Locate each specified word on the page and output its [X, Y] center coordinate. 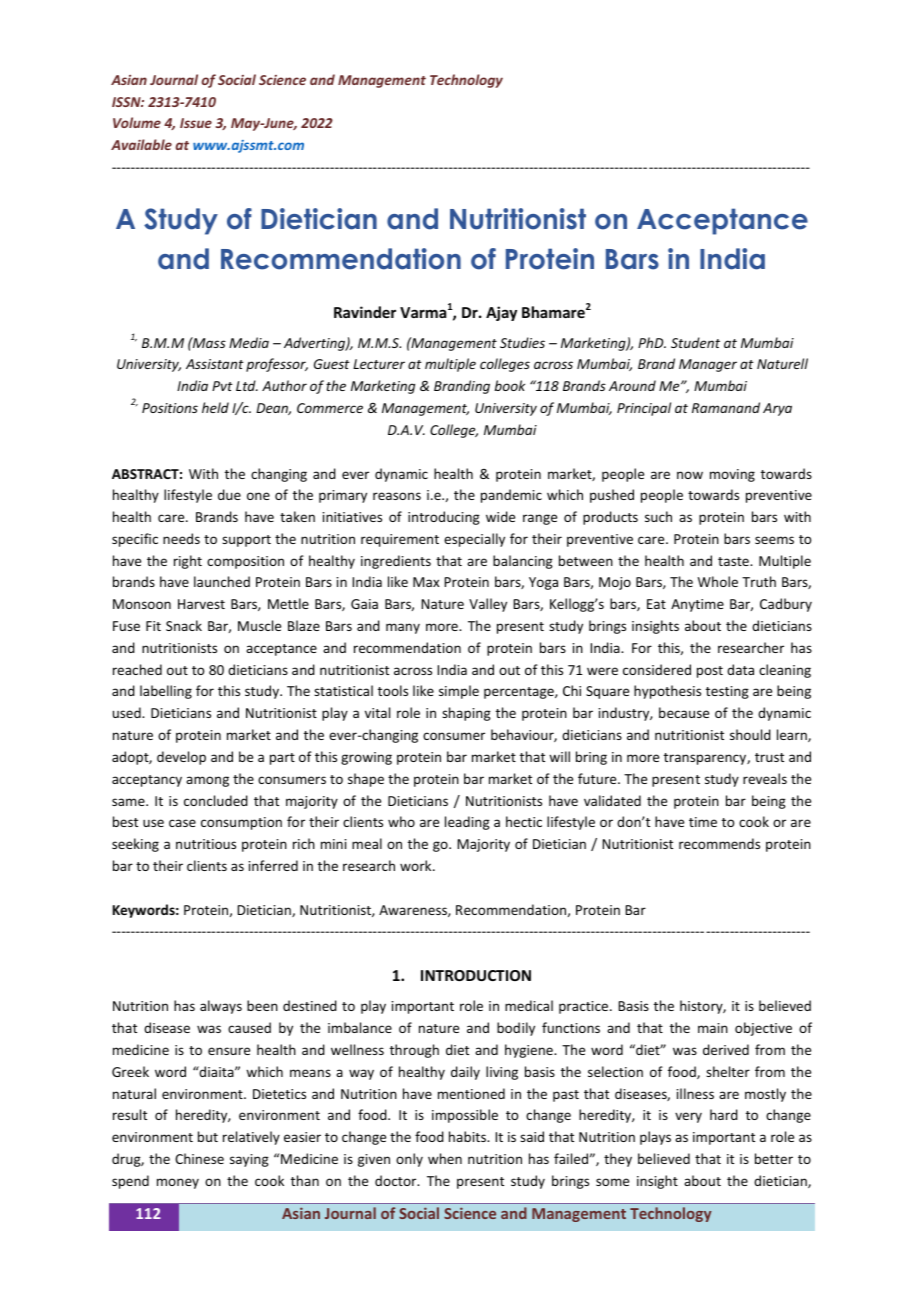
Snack [184, 625]
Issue [196, 123]
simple [459, 692]
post [710, 672]
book [509, 385]
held [215, 407]
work [417, 865]
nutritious [206, 844]
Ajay [501, 313]
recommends [719, 843]
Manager [708, 365]
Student [695, 342]
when [445, 1158]
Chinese [199, 1158]
